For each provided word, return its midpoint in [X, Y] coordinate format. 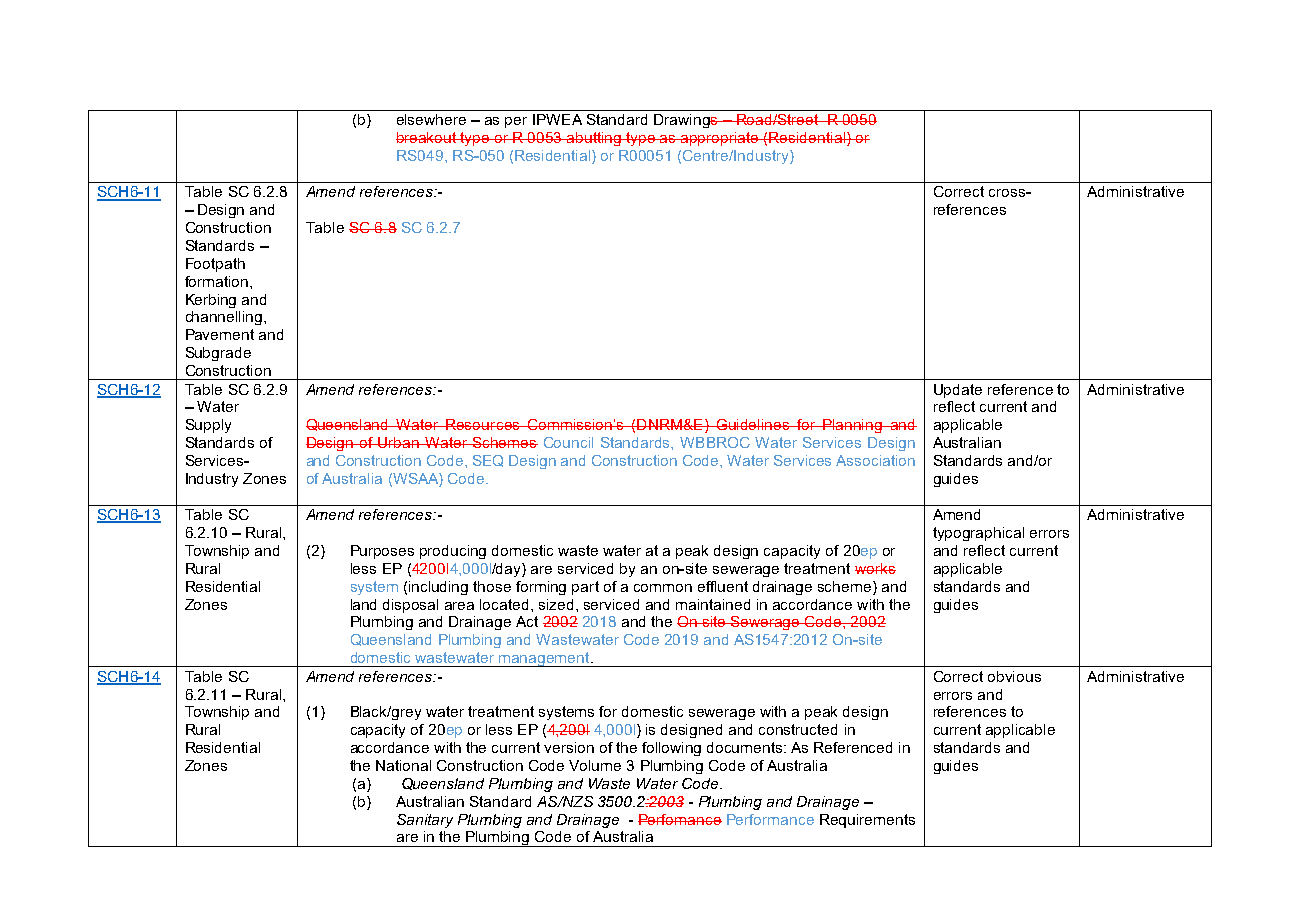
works [875, 568]
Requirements [867, 821]
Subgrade [218, 354]
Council [568, 442]
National [403, 765]
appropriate [720, 139]
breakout [427, 137]
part [585, 588]
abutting [594, 139]
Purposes [382, 552]
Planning [853, 426]
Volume [595, 765]
